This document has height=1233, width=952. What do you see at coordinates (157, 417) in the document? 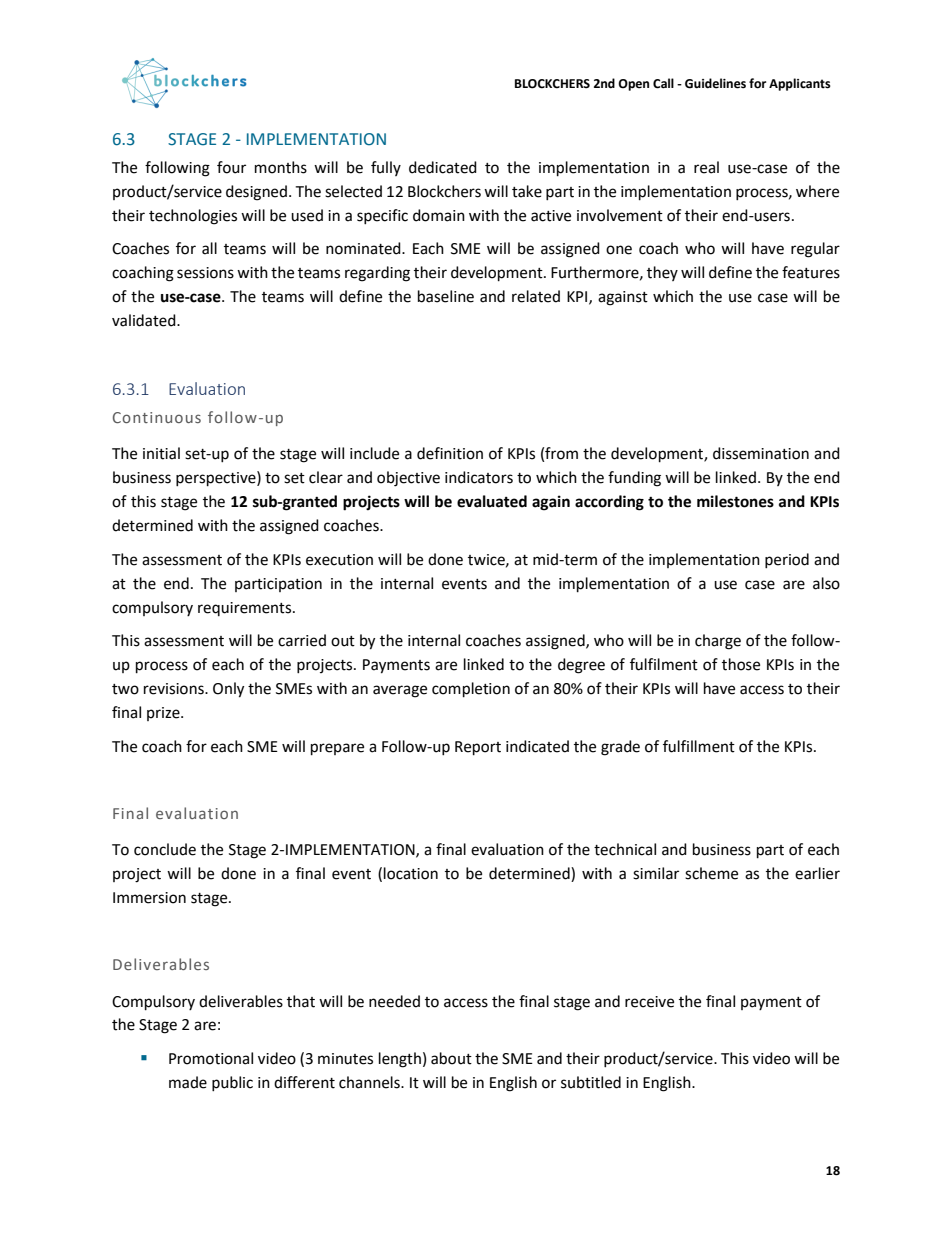
I see `Continuous` at bounding box center [157, 417].
